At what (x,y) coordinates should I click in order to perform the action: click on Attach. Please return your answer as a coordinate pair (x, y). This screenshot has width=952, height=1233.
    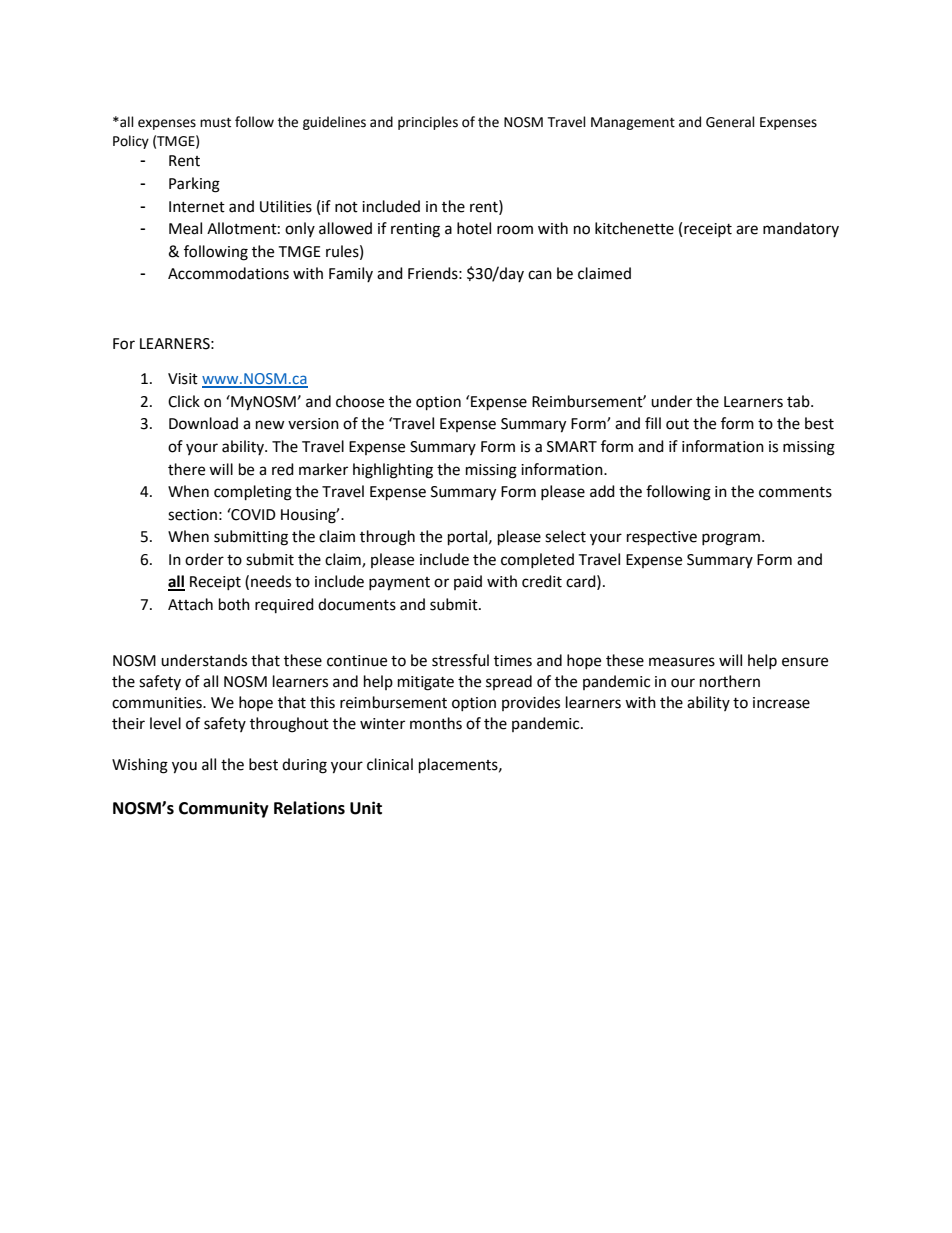
    Looking at the image, I should click on (190, 604).
